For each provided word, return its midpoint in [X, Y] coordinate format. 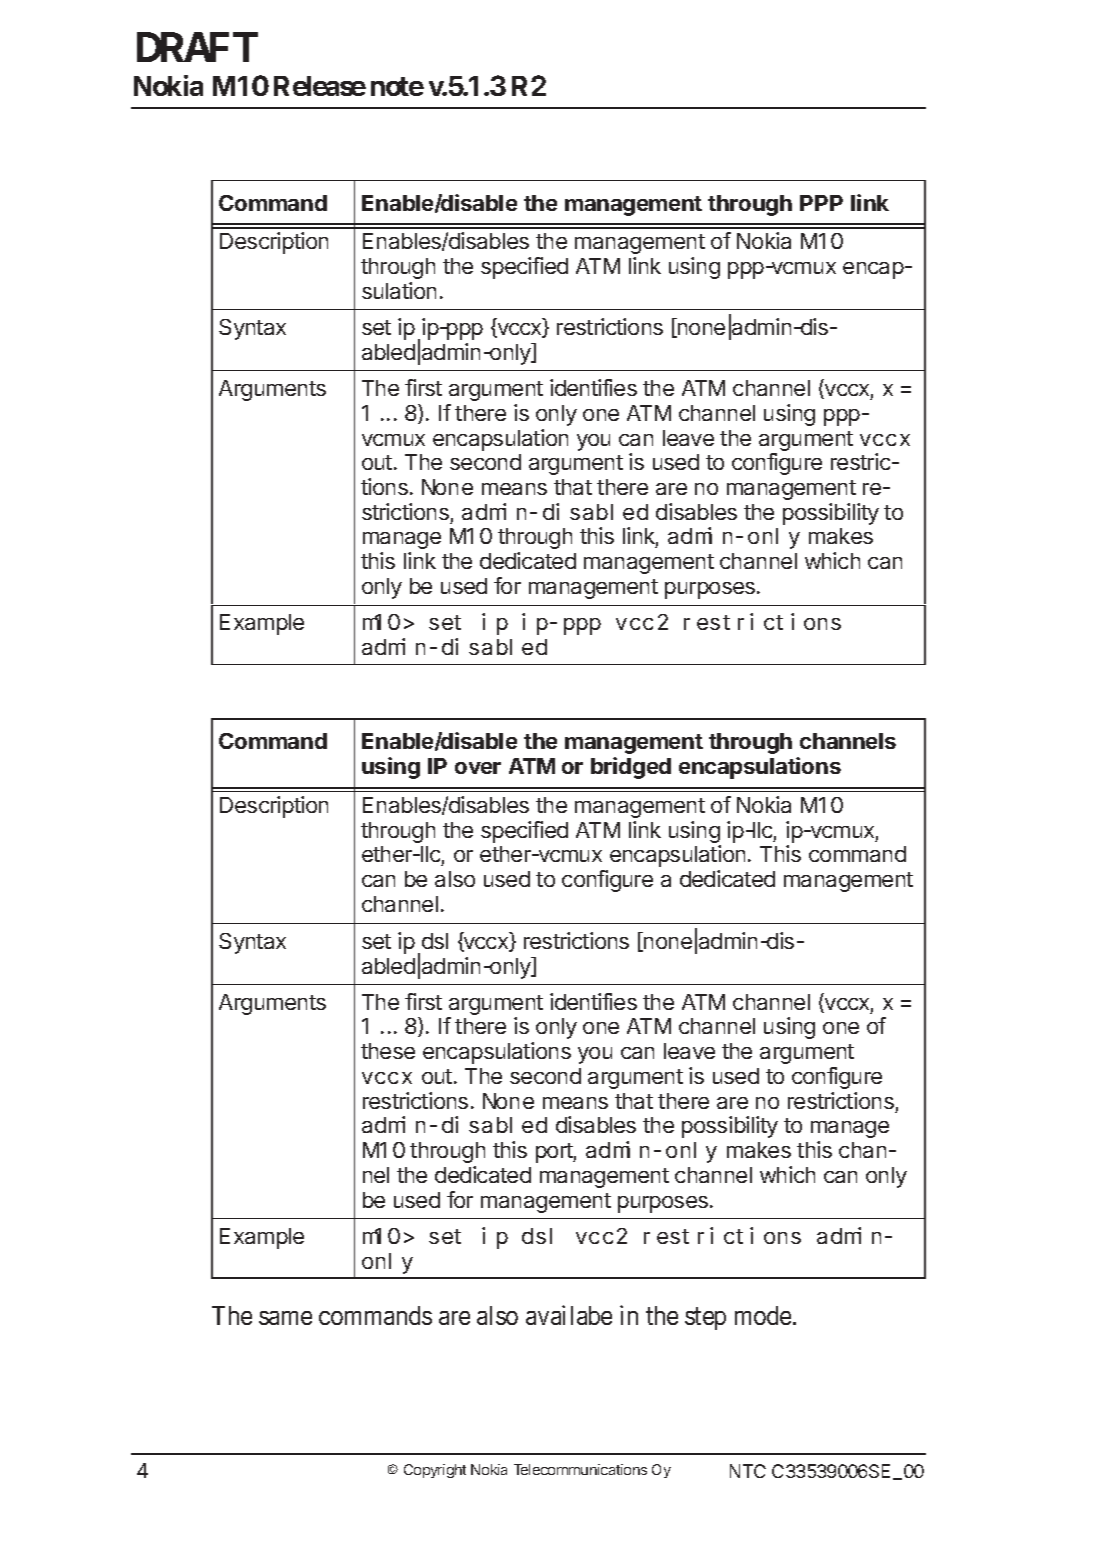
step [705, 1319]
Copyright [435, 1471]
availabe [569, 1315]
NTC [748, 1471]
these [388, 1051]
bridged [631, 768]
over [478, 768]
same [285, 1318]
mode [763, 1315]
